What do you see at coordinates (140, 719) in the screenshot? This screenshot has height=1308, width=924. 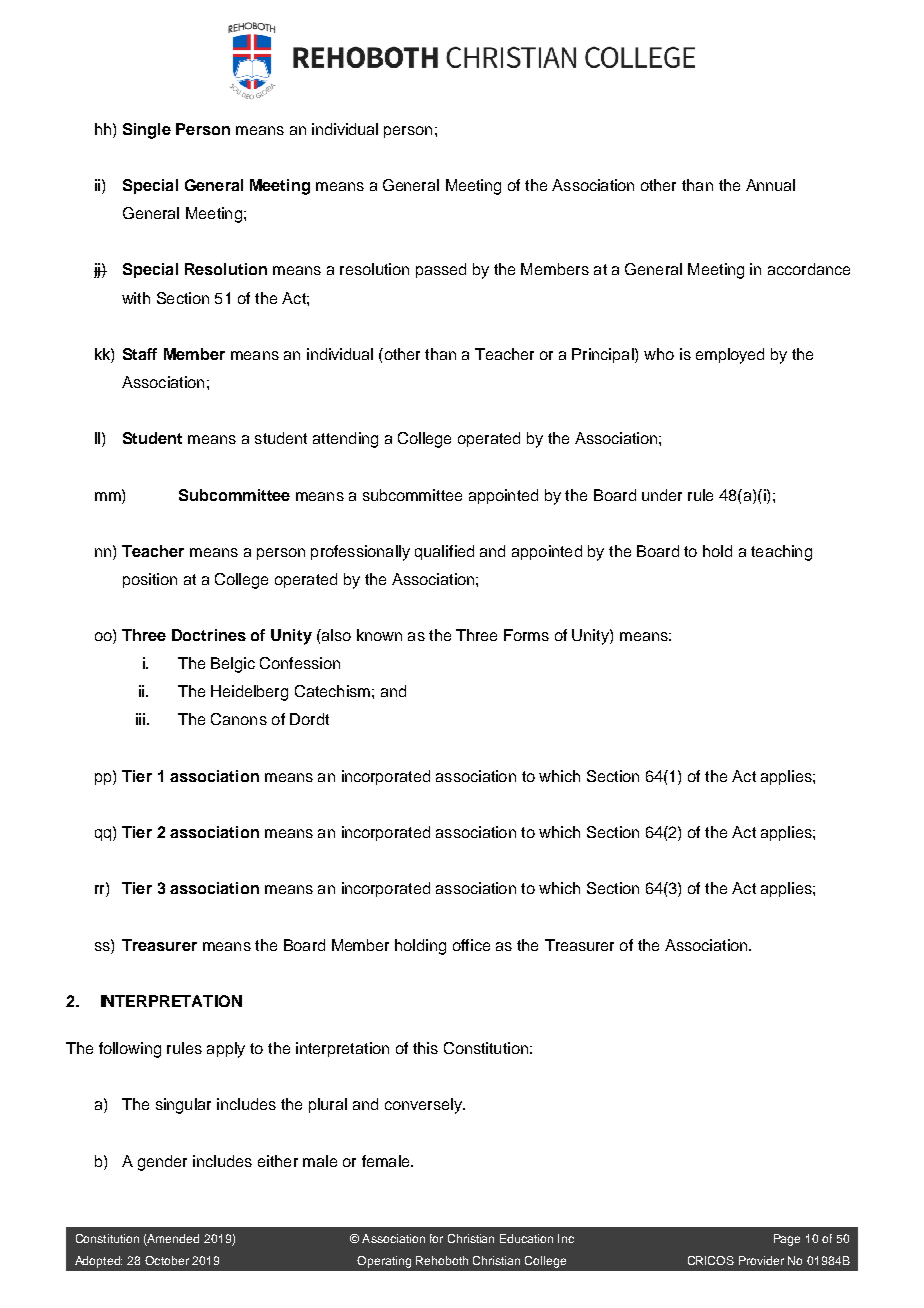 I see `iii` at bounding box center [140, 719].
